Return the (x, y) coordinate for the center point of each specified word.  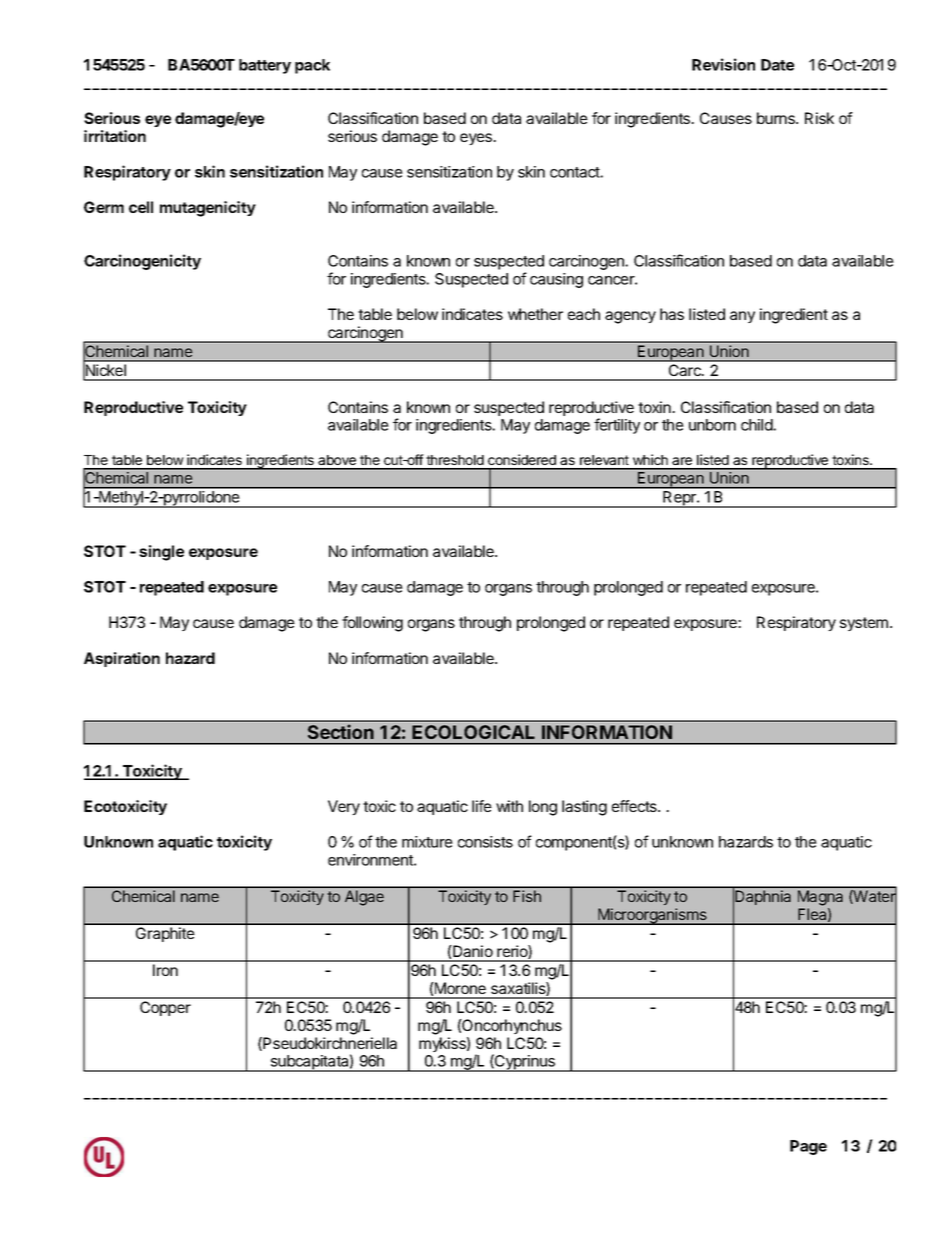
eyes (477, 139)
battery (265, 66)
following (372, 624)
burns (777, 118)
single (161, 553)
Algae (364, 898)
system (864, 624)
